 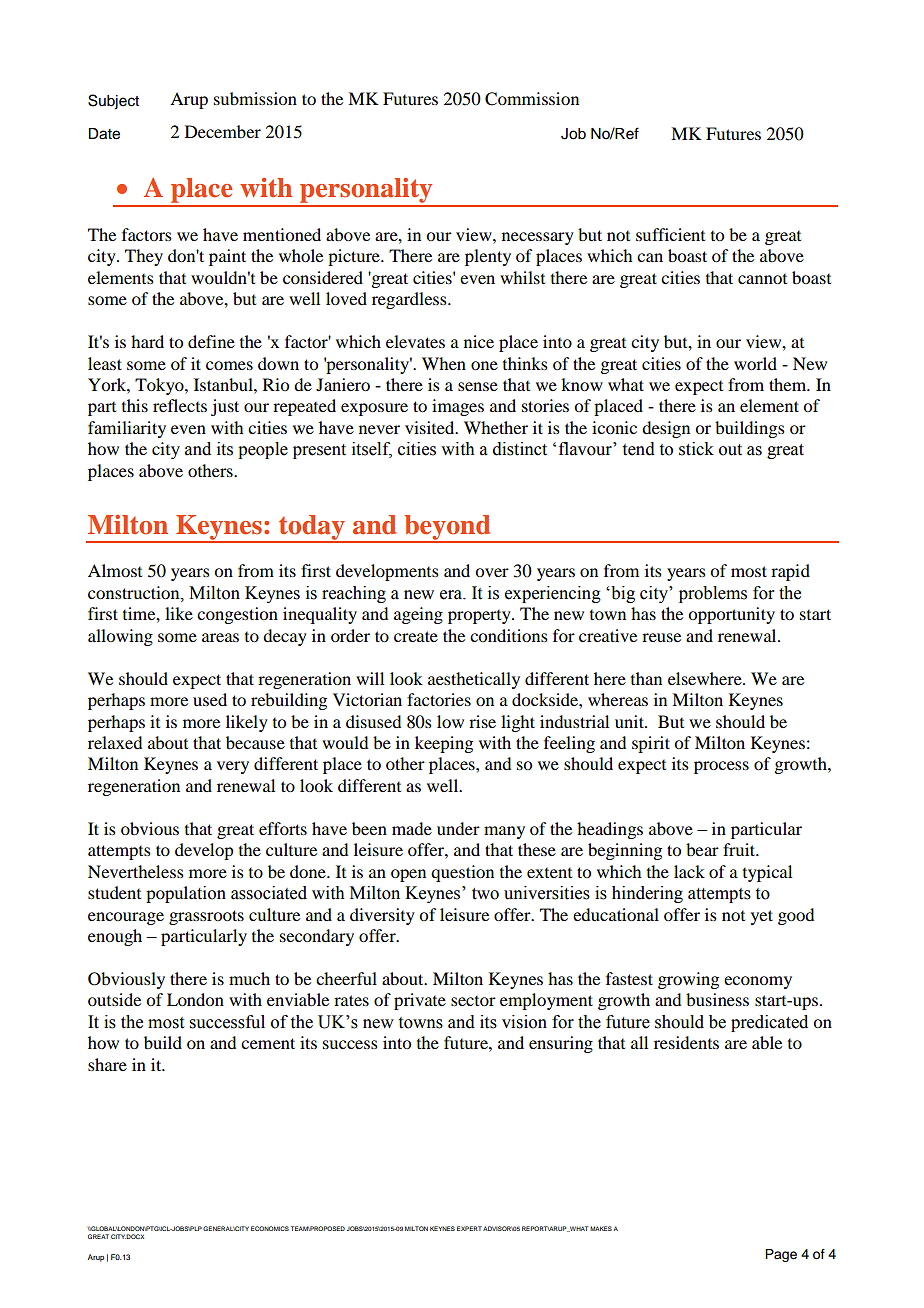 What do you see at coordinates (270, 1228) in the document?
I see `ECONOMICS` at bounding box center [270, 1228].
